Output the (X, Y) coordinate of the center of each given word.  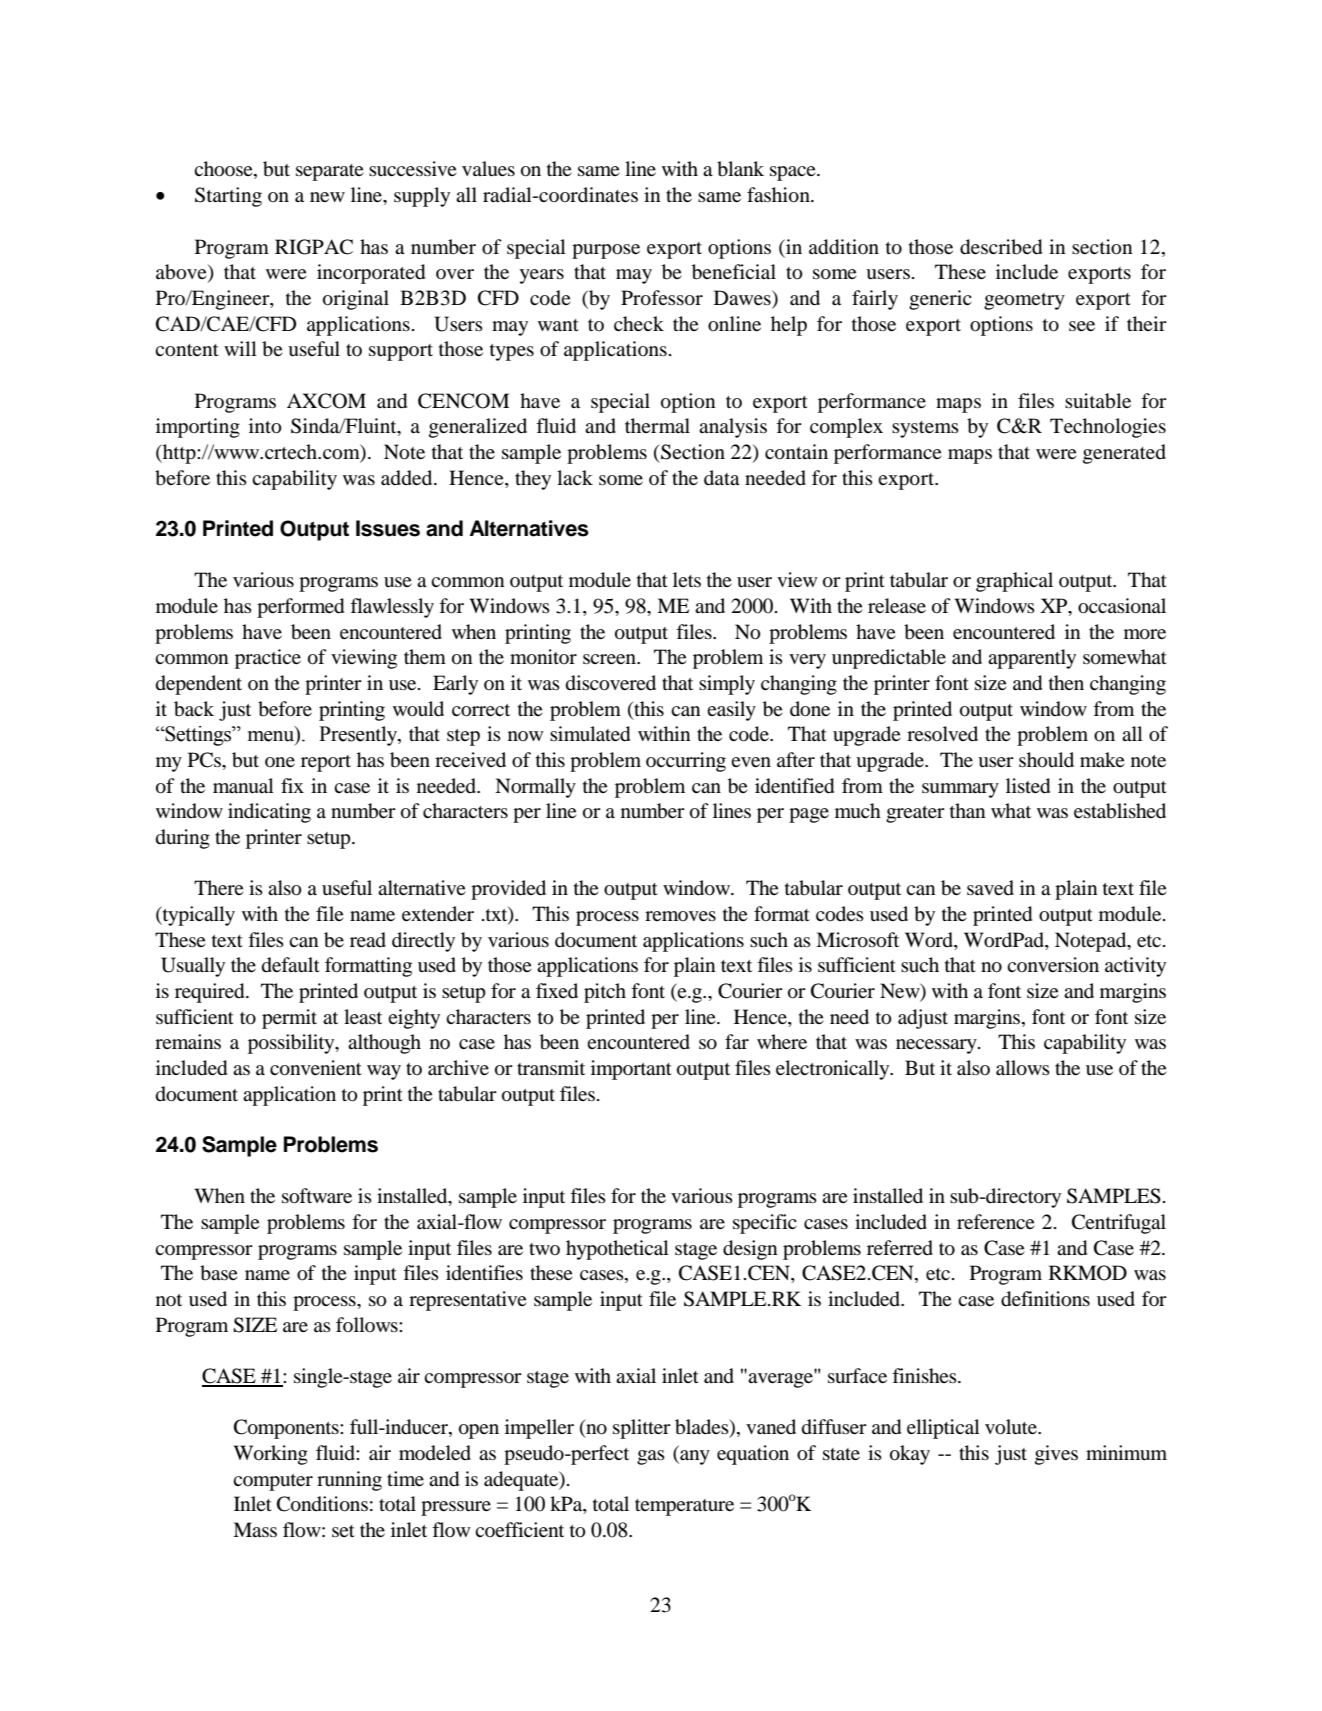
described (1001, 247)
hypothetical (617, 1250)
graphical (1014, 582)
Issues (388, 528)
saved (990, 888)
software (317, 1196)
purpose (606, 251)
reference (996, 1221)
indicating (269, 813)
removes (680, 916)
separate (330, 172)
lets (687, 579)
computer (273, 1482)
